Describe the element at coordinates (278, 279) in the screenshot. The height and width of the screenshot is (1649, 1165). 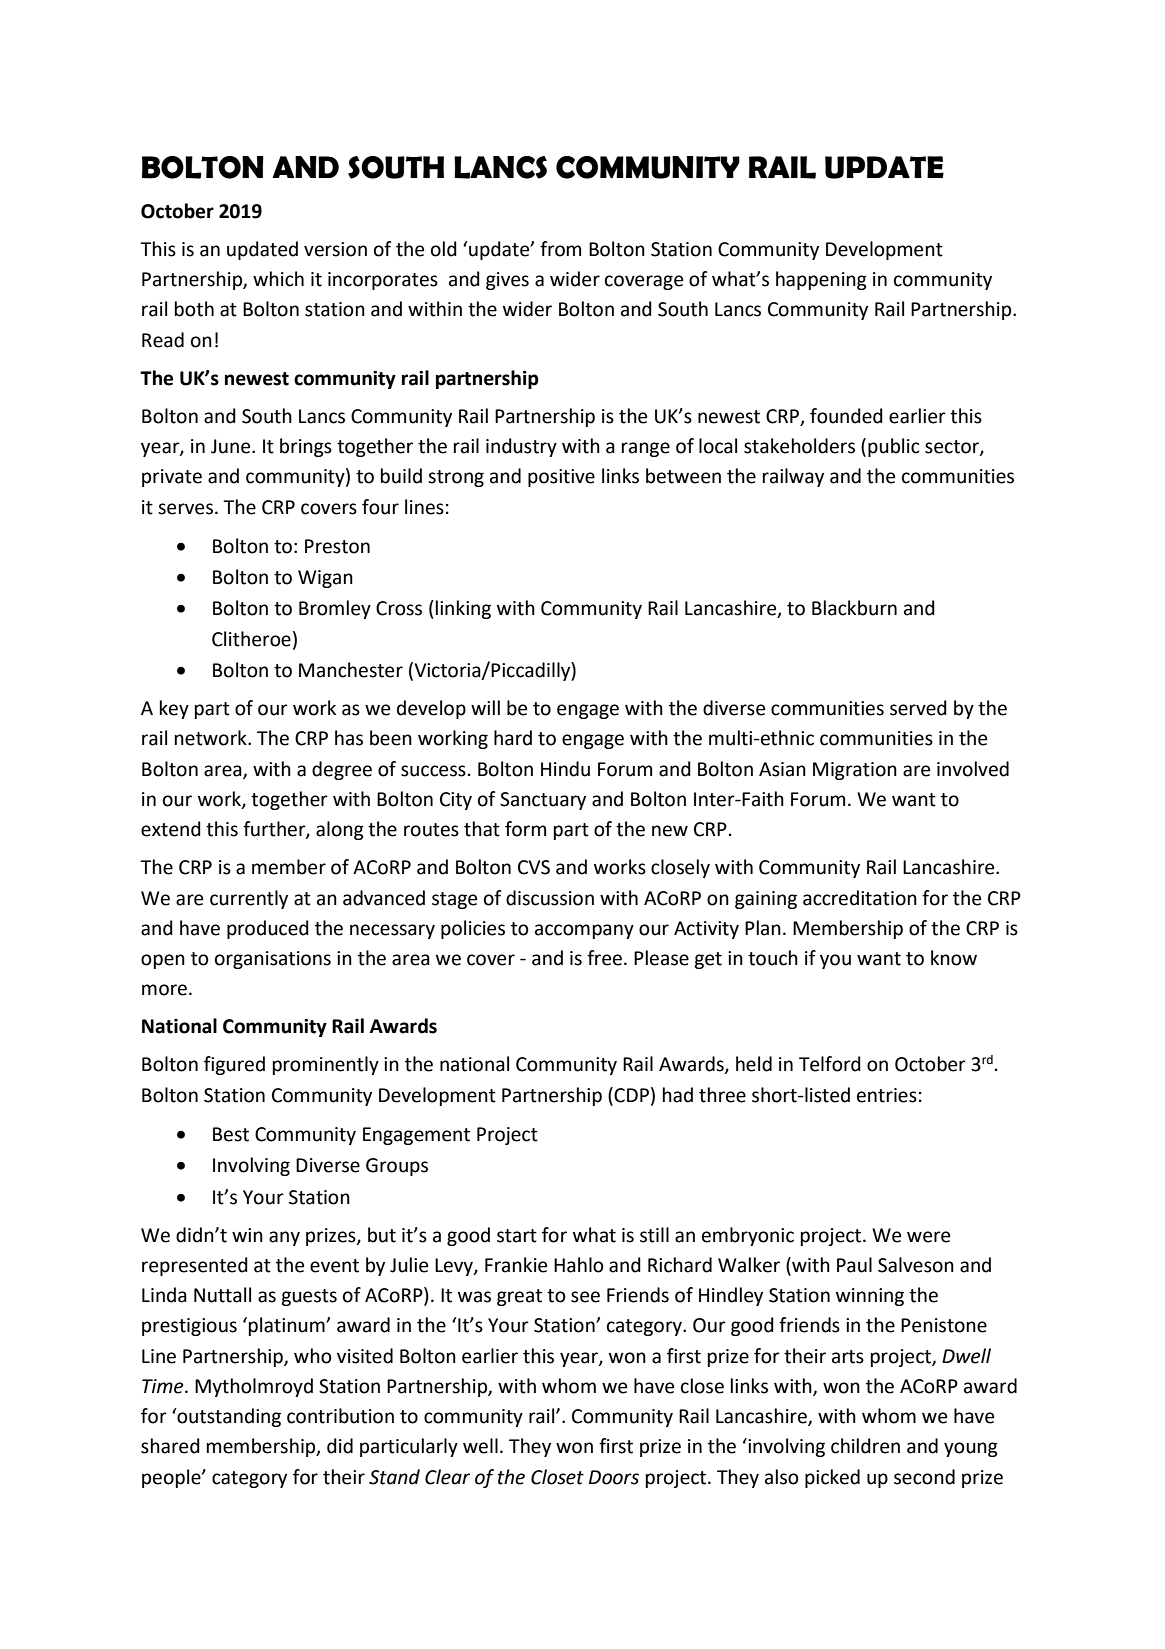
I see `which` at that location.
